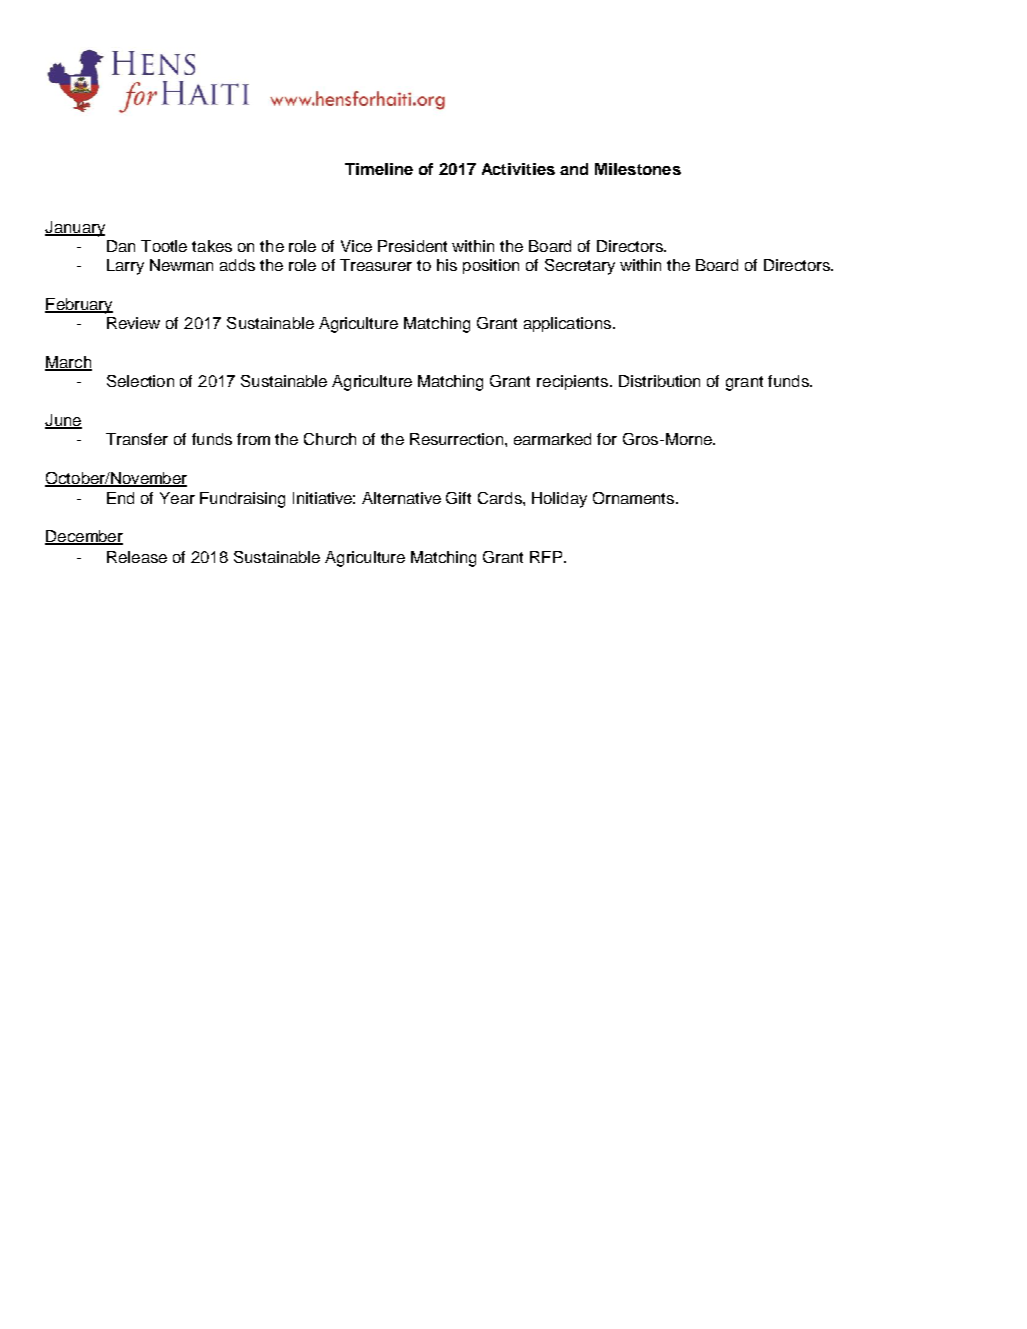 This image has height=1329, width=1027. Describe the element at coordinates (379, 169) in the image. I see `Timeline` at that location.
